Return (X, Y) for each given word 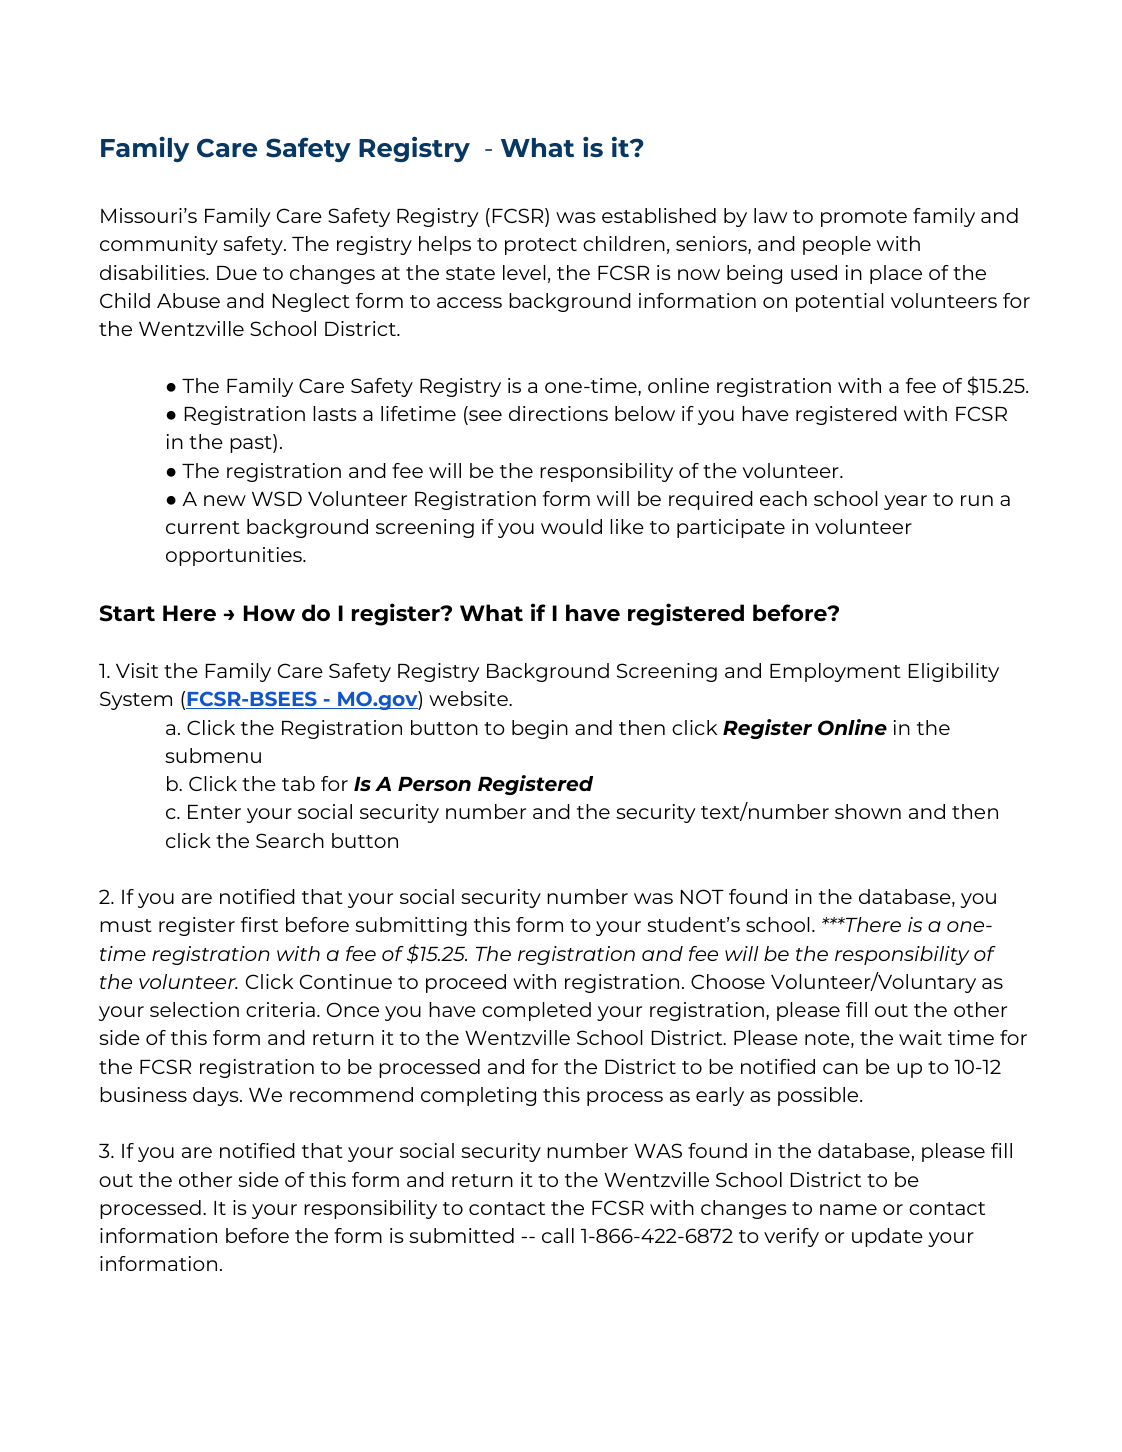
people (837, 245)
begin (540, 729)
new (225, 500)
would (571, 526)
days (217, 1096)
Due (237, 273)
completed (536, 1011)
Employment (835, 672)
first (259, 924)
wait (920, 1037)
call (558, 1235)
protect (541, 246)
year (905, 502)
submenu (213, 755)
